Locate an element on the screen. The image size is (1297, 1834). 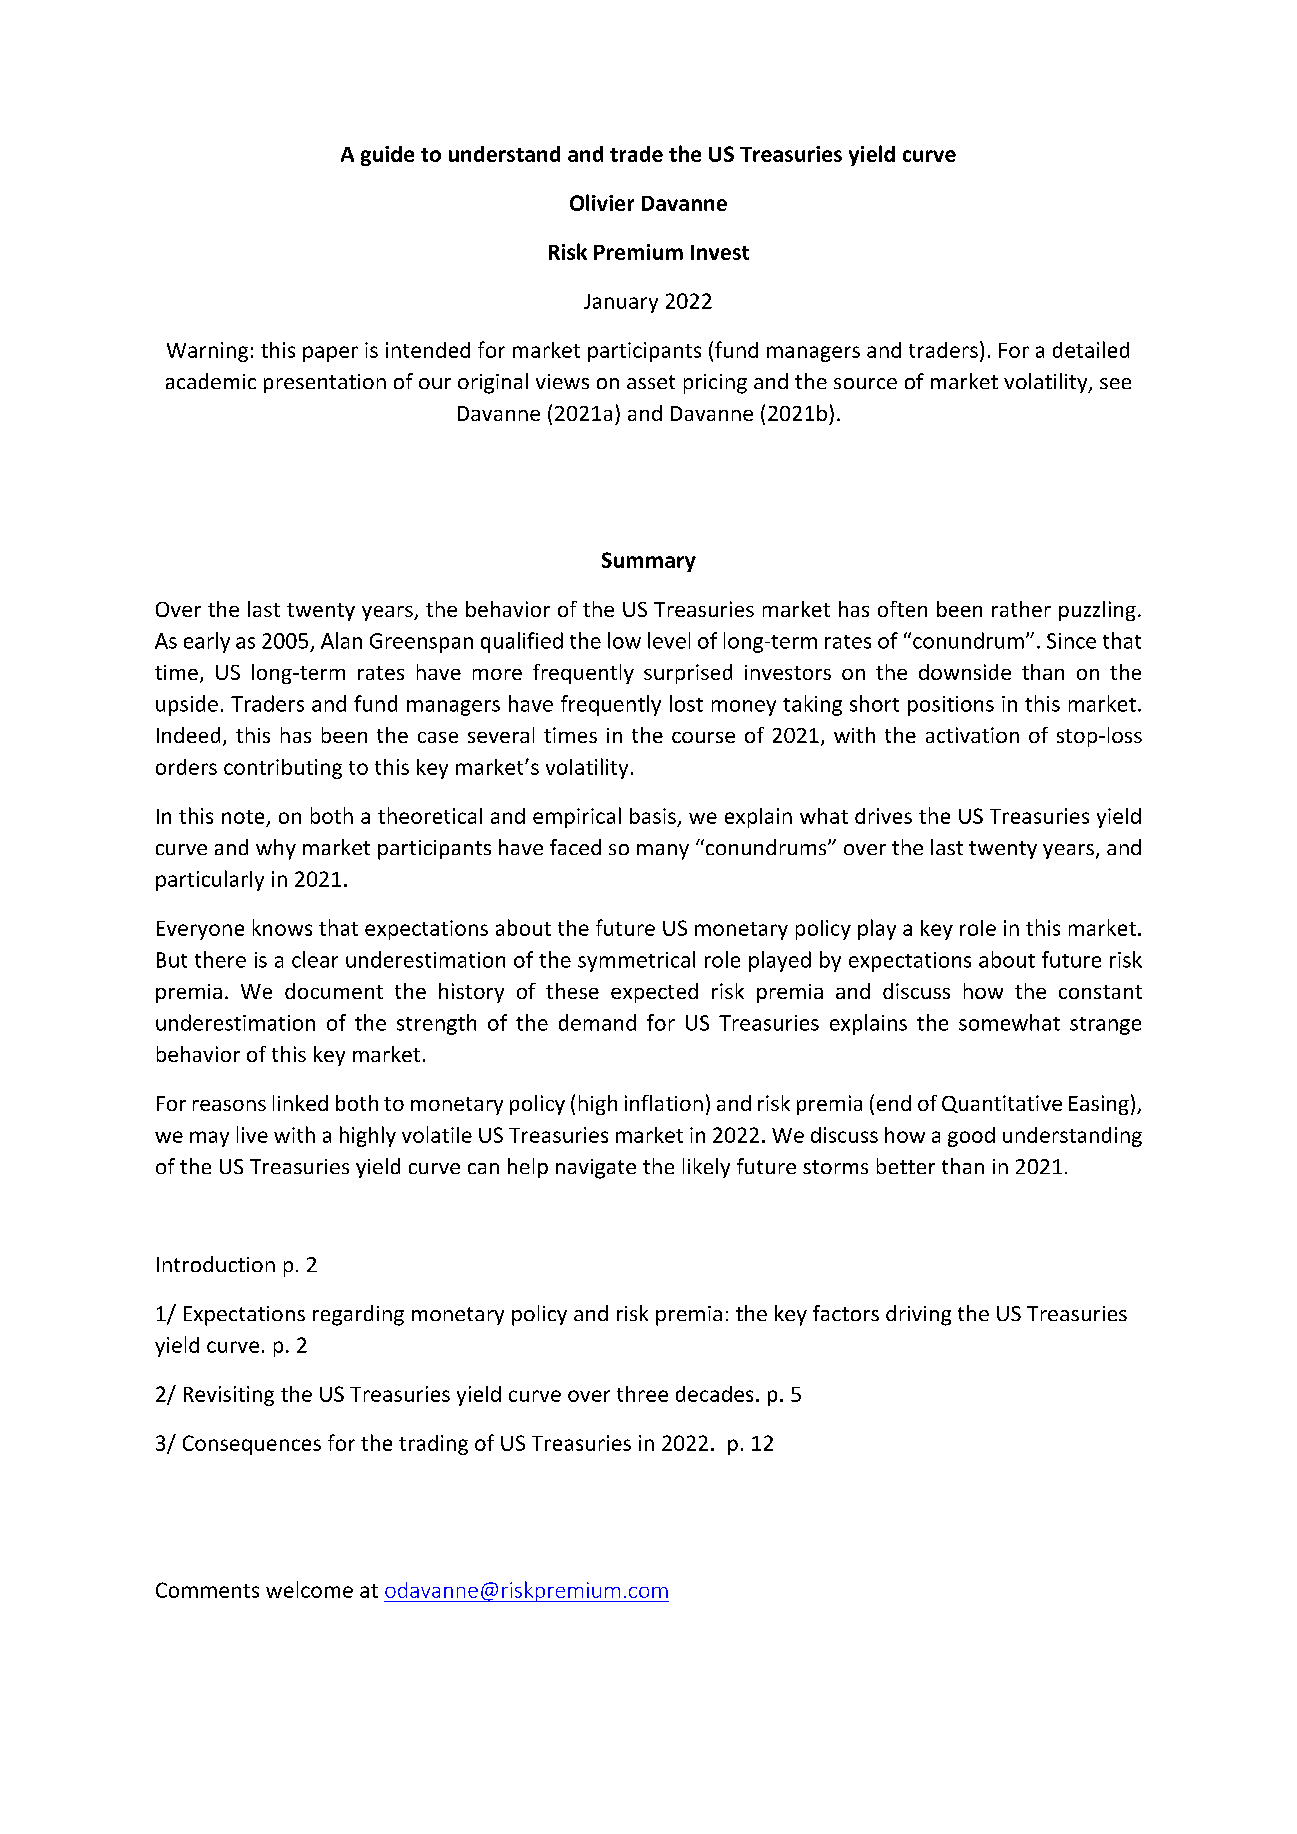
guide is located at coordinates (387, 156).
